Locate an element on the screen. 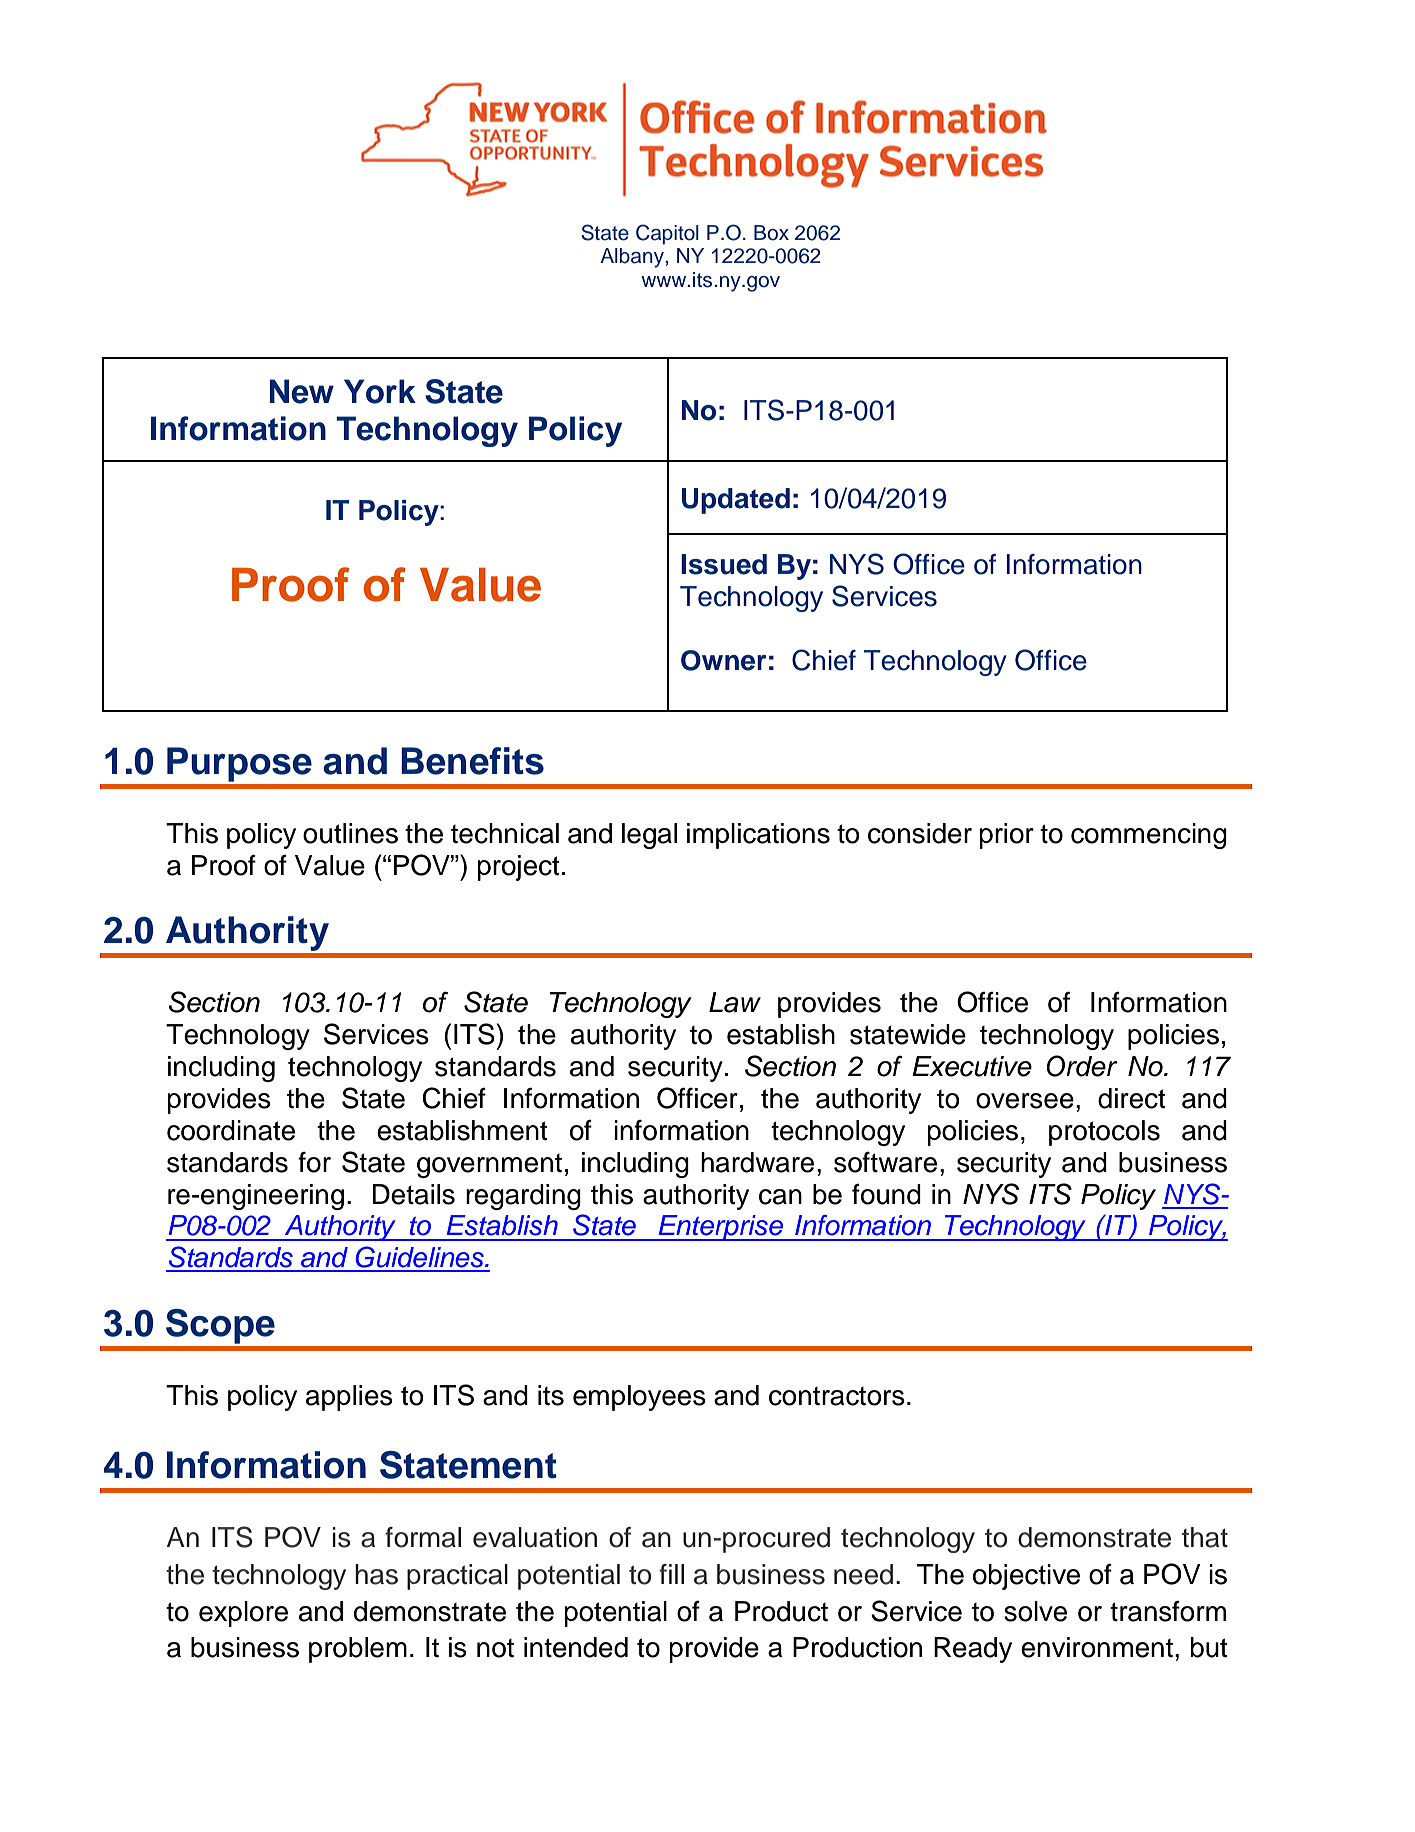 This screenshot has height=1832, width=1415. Owner is located at coordinates (723, 660).
